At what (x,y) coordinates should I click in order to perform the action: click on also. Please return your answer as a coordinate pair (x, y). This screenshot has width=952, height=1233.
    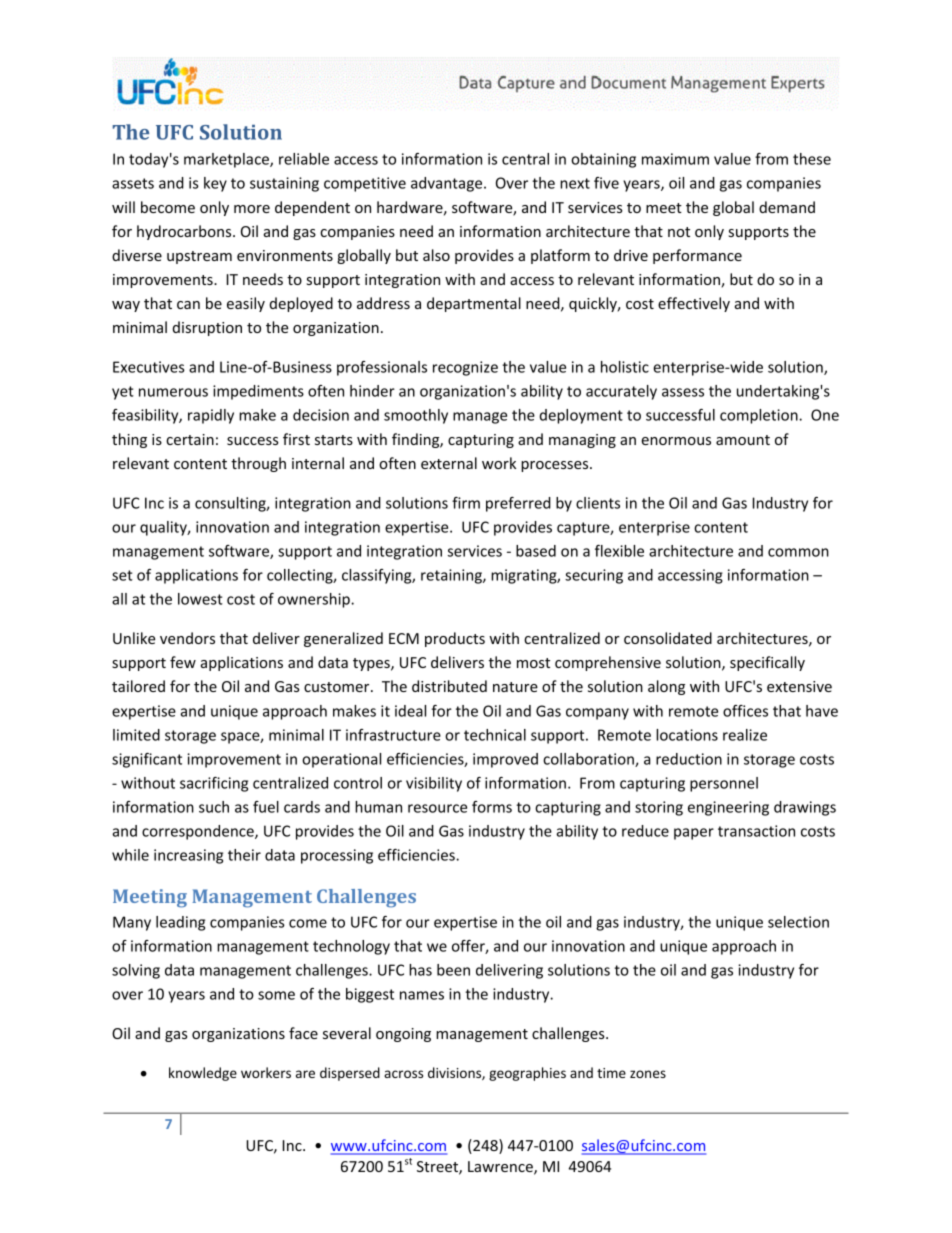
    Looking at the image, I should click on (436, 255).
